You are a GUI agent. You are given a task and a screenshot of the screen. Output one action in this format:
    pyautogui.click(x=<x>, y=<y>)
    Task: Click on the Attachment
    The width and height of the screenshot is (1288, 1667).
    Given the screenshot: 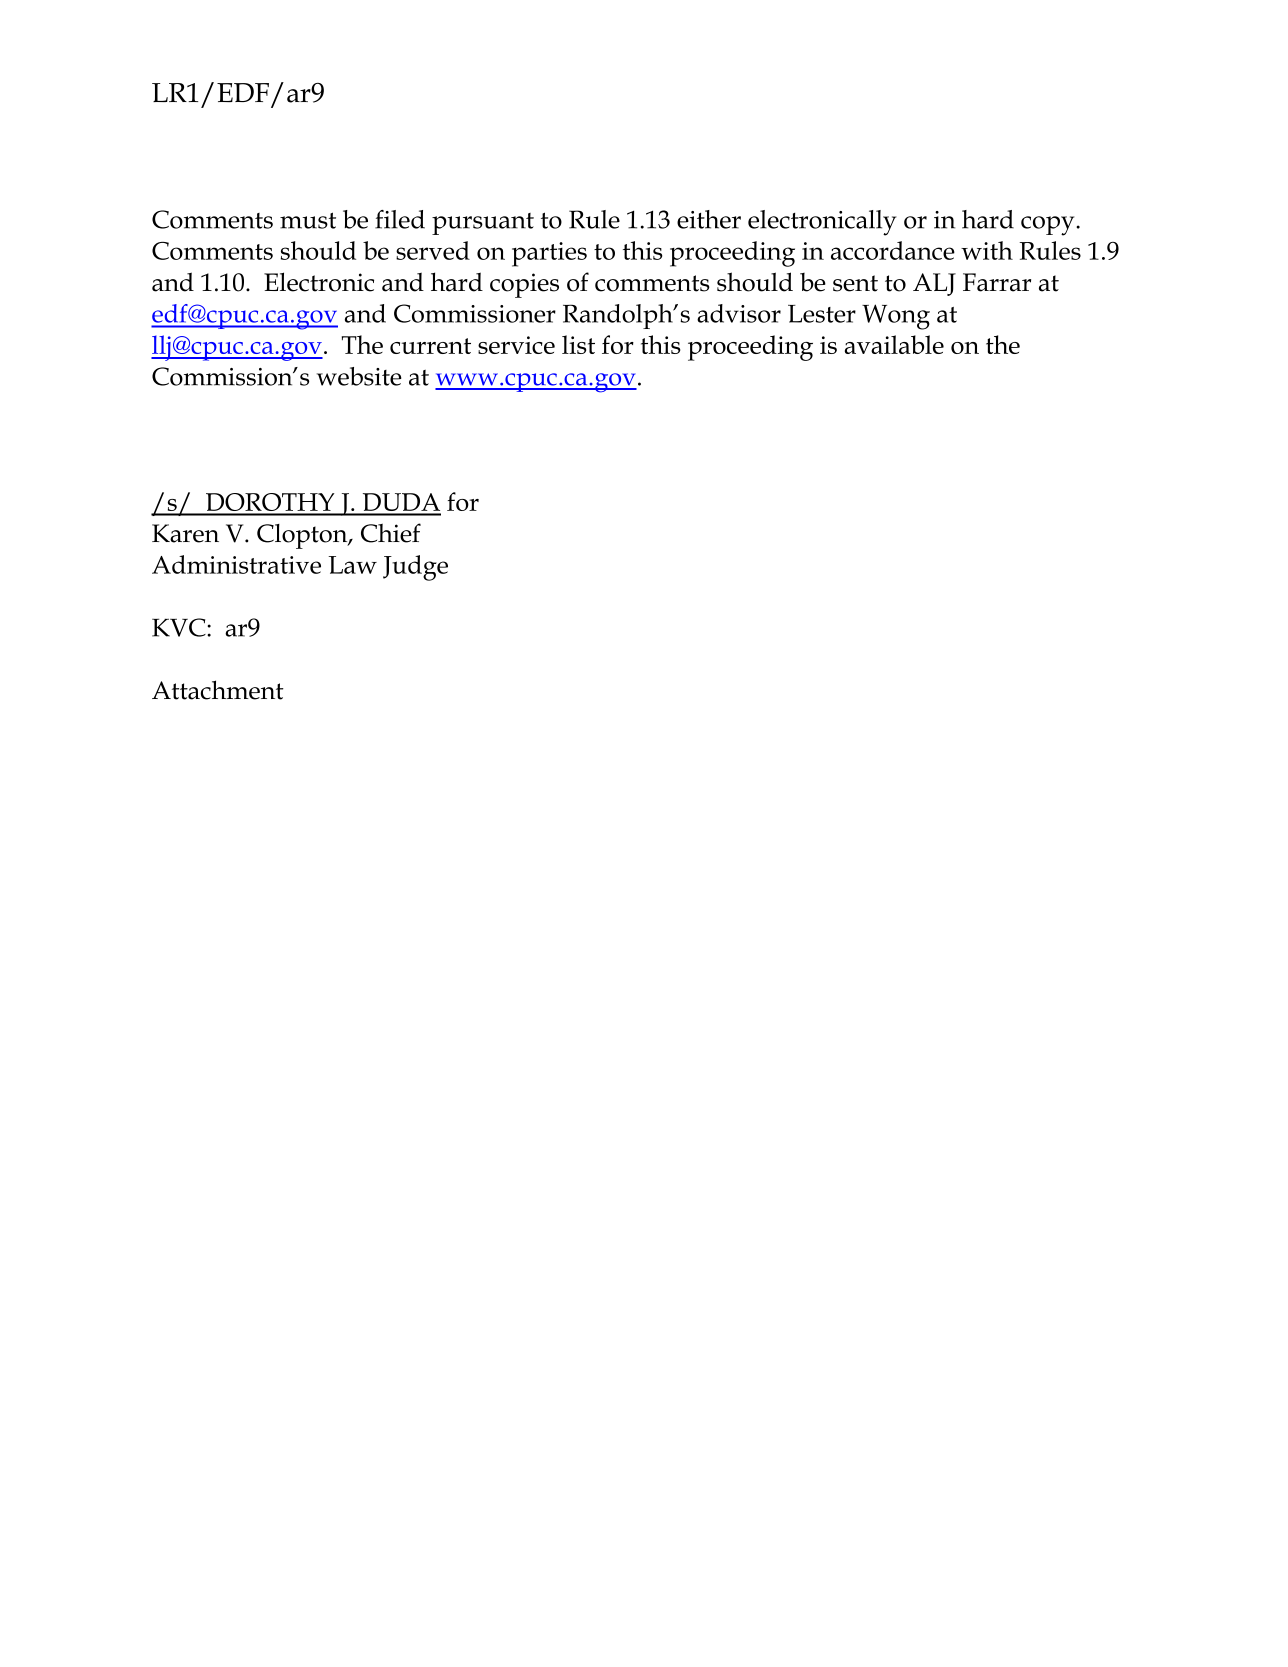 What is the action you would take?
    pyautogui.click(x=218, y=690)
